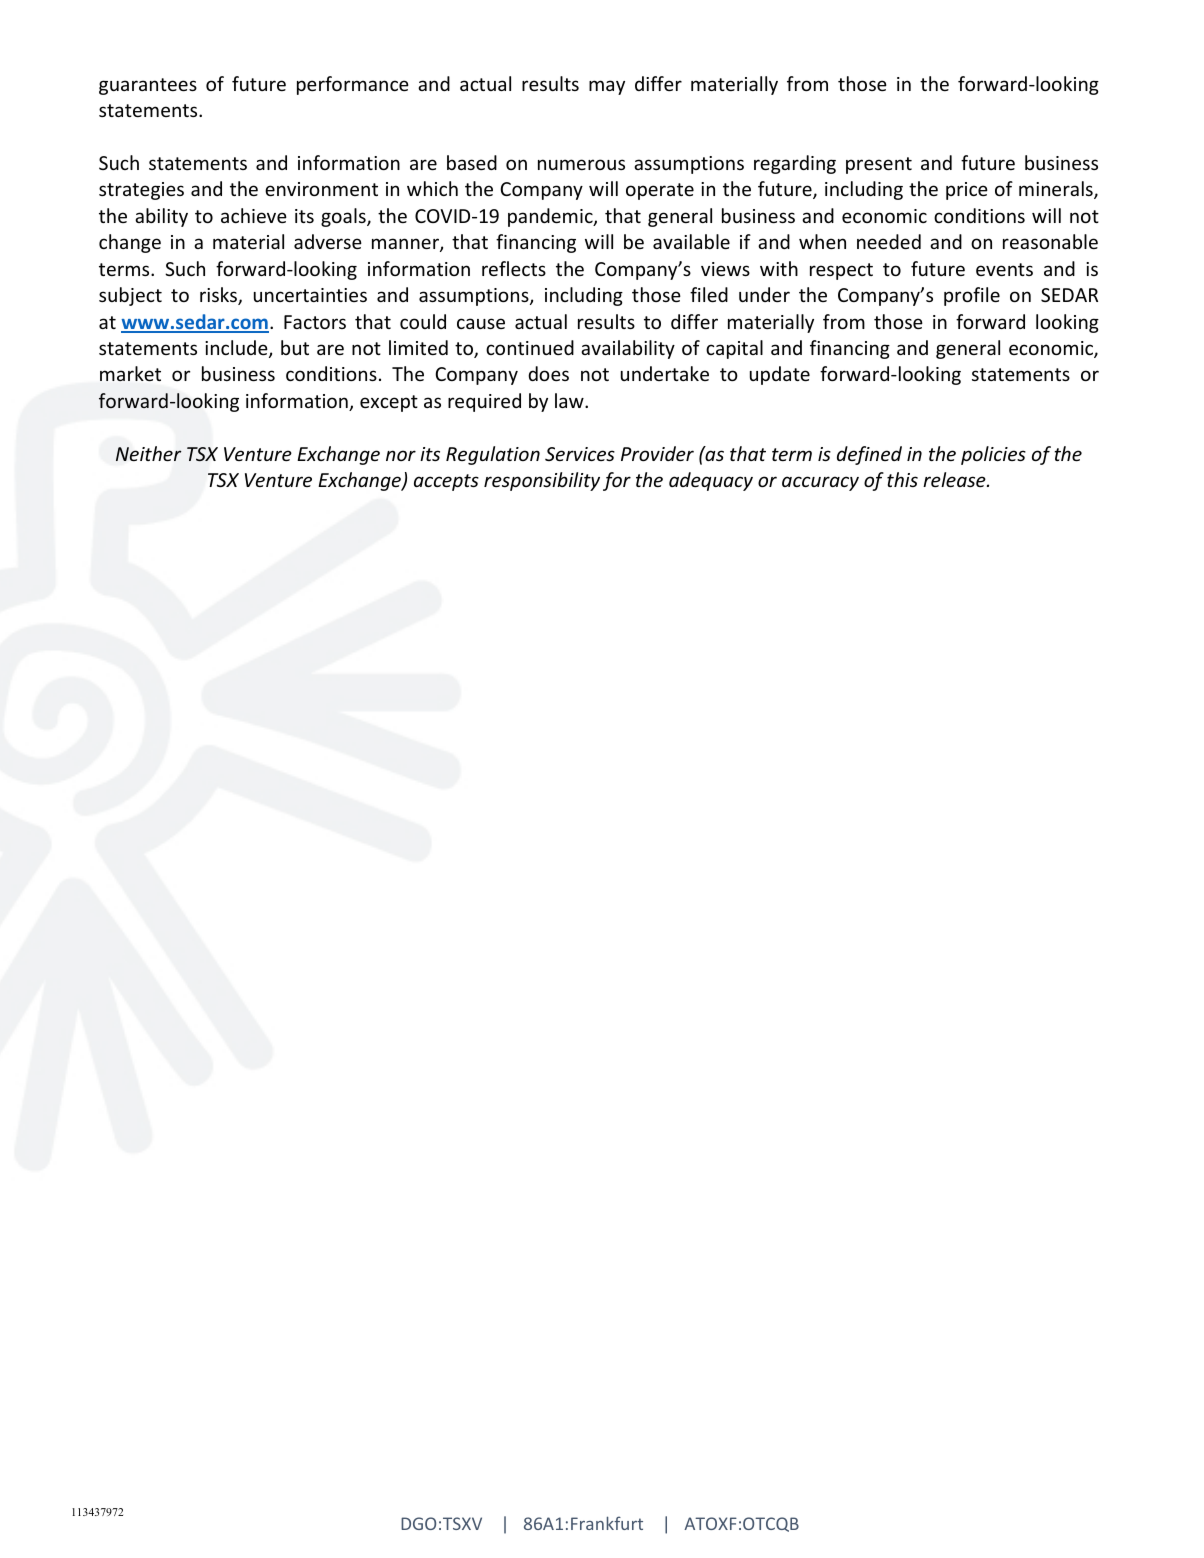 This screenshot has width=1204, height=1558. Describe the element at coordinates (149, 453) in the screenshot. I see `Neither` at that location.
